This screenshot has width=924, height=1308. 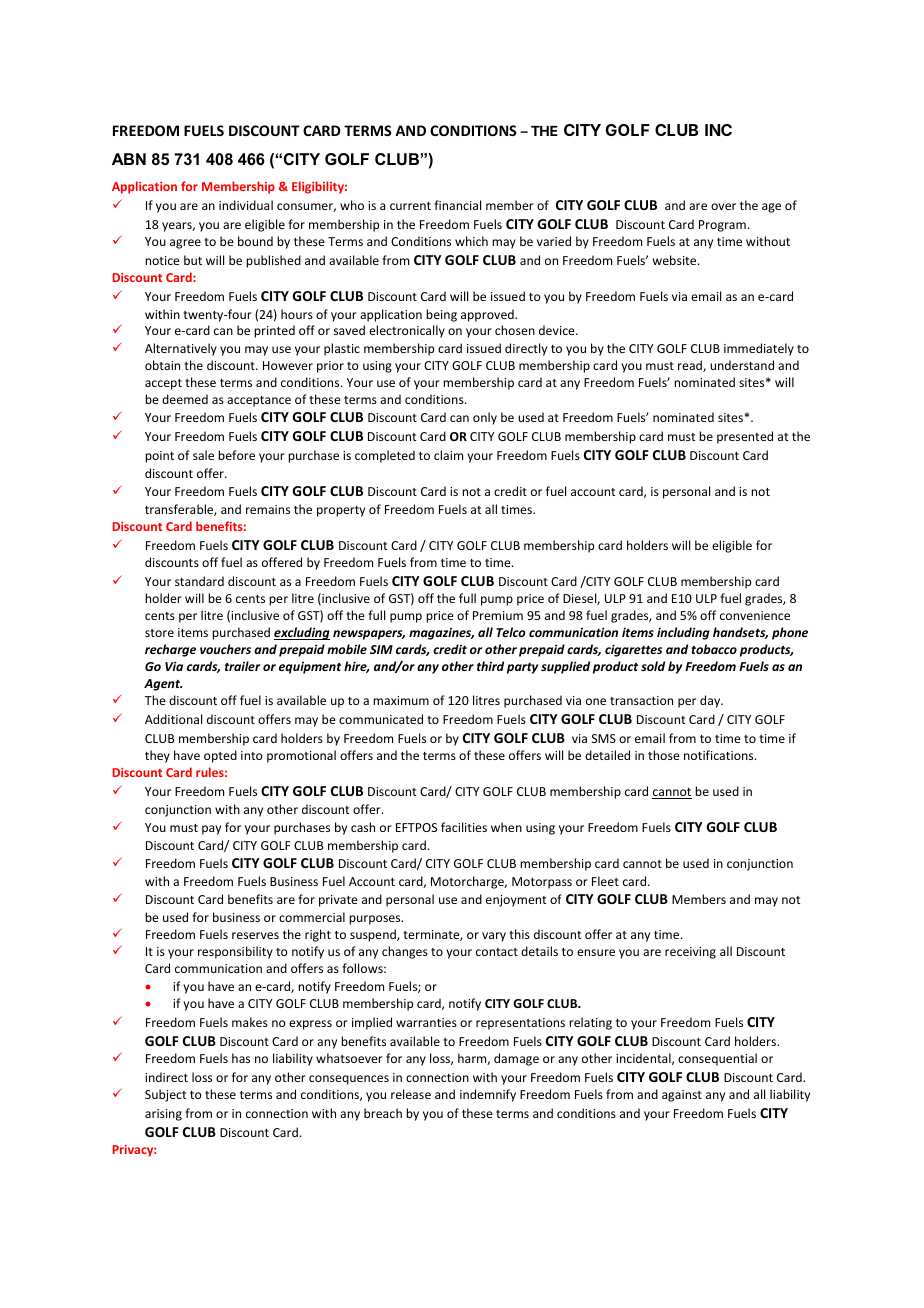 What do you see at coordinates (441, 633) in the screenshot?
I see `magazines` at bounding box center [441, 633].
